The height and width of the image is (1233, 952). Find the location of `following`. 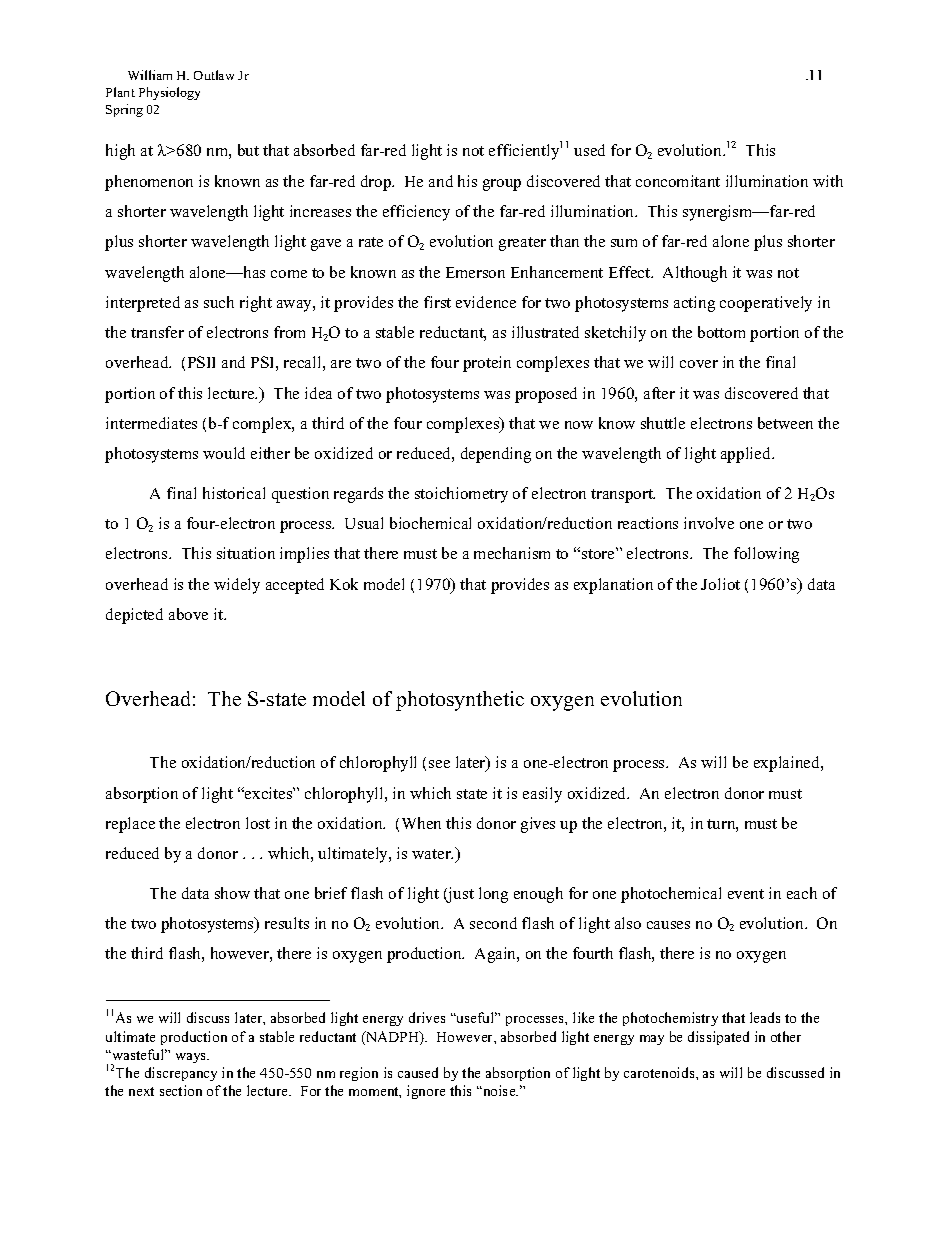

following is located at coordinates (766, 555).
